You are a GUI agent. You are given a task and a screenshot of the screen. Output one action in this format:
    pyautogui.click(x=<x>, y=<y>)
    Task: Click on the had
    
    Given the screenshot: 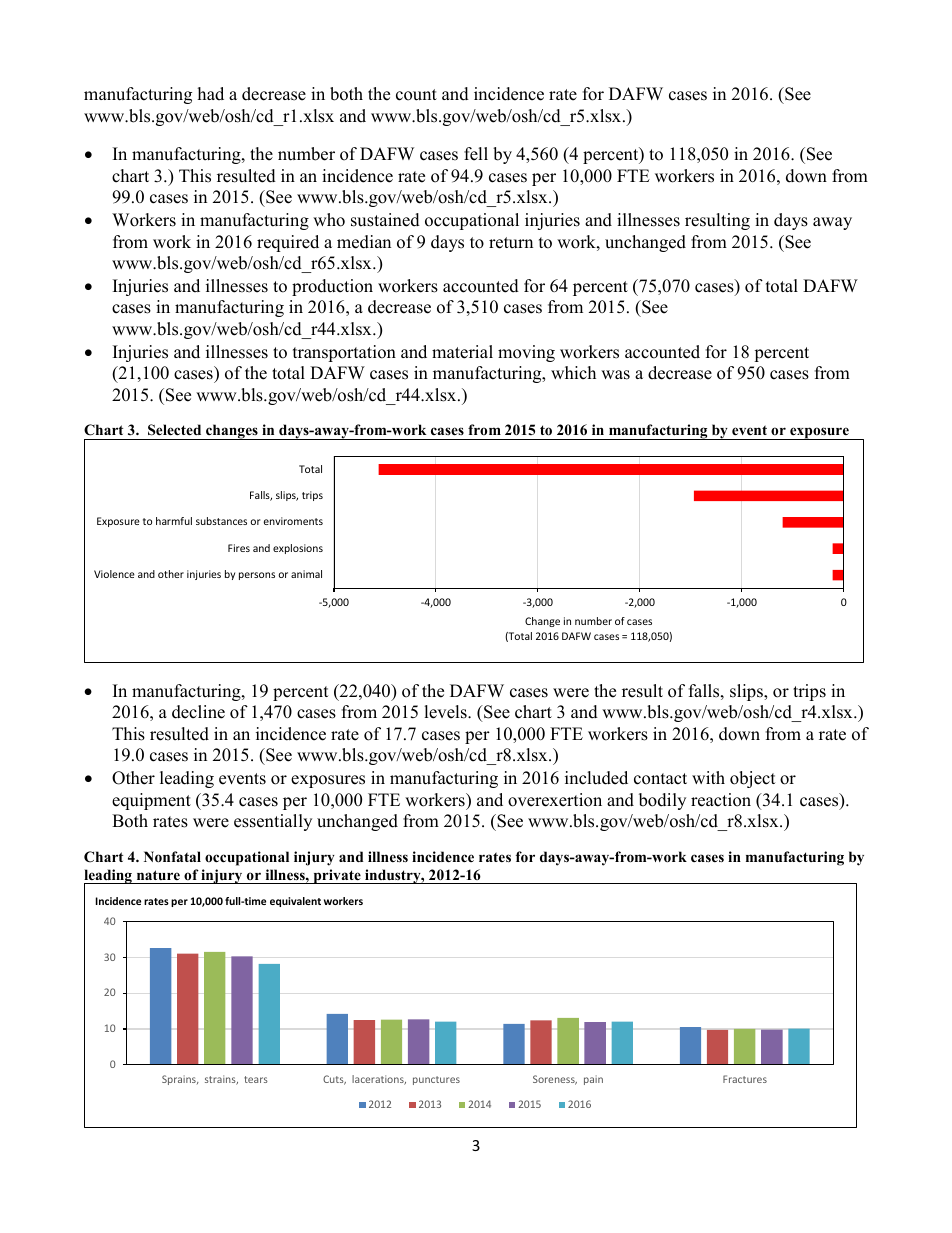 What is the action you would take?
    pyautogui.click(x=211, y=94)
